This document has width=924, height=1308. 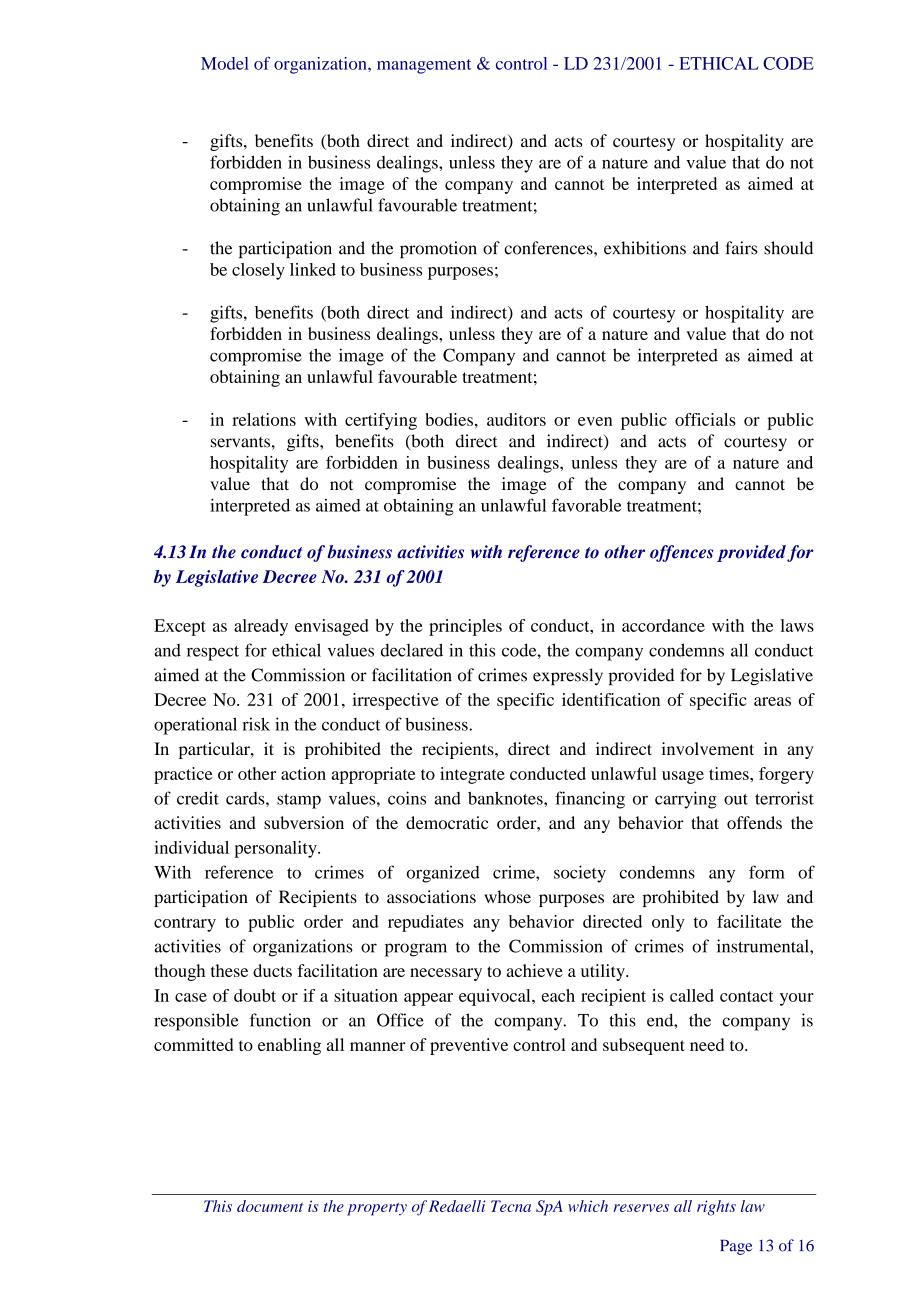 I want to click on accordance, so click(x=663, y=625).
